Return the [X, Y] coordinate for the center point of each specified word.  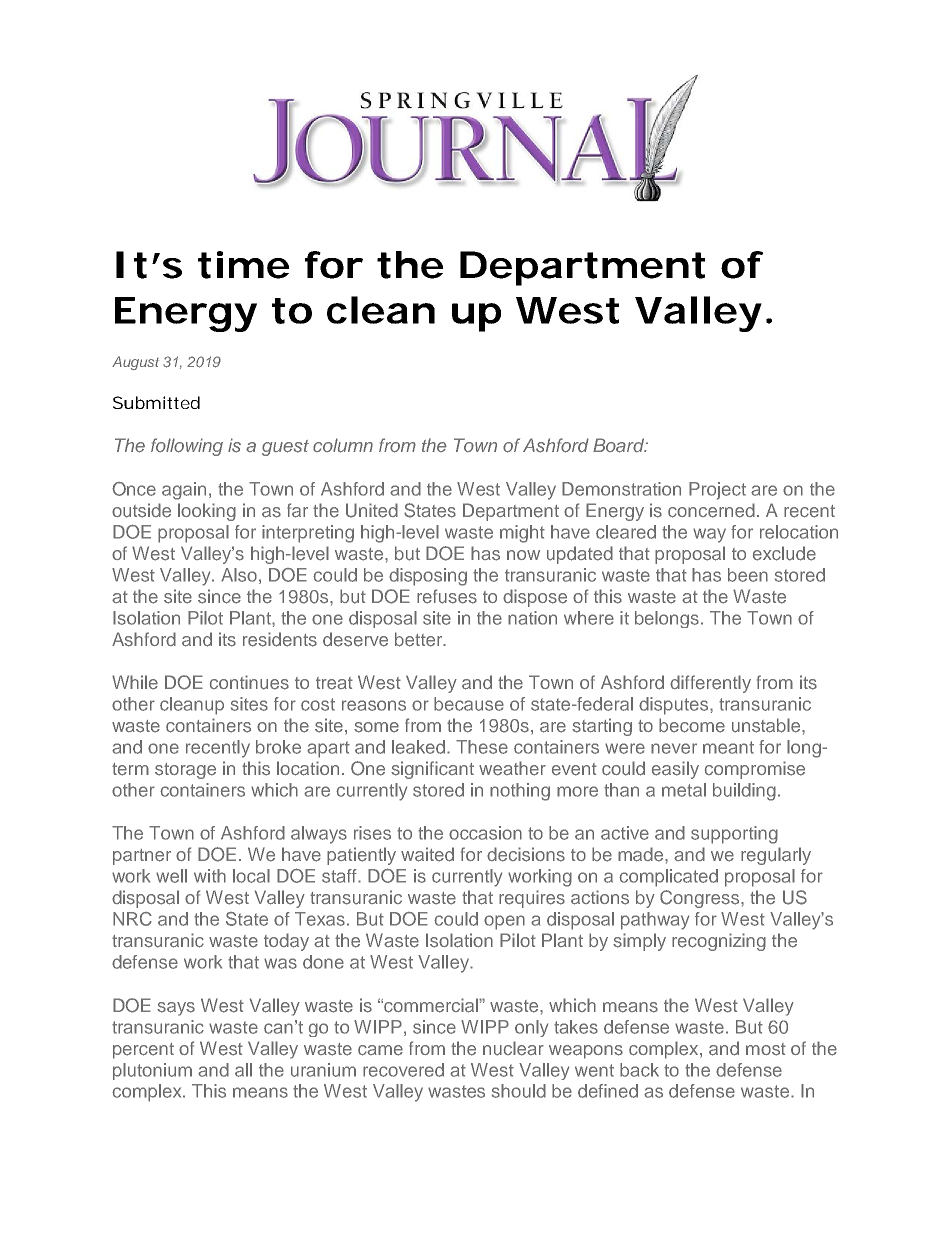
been [748, 575]
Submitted [156, 402]
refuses [447, 596]
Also [239, 575]
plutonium [152, 1071]
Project [717, 491]
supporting [734, 835]
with [210, 876]
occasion [485, 833]
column [343, 445]
